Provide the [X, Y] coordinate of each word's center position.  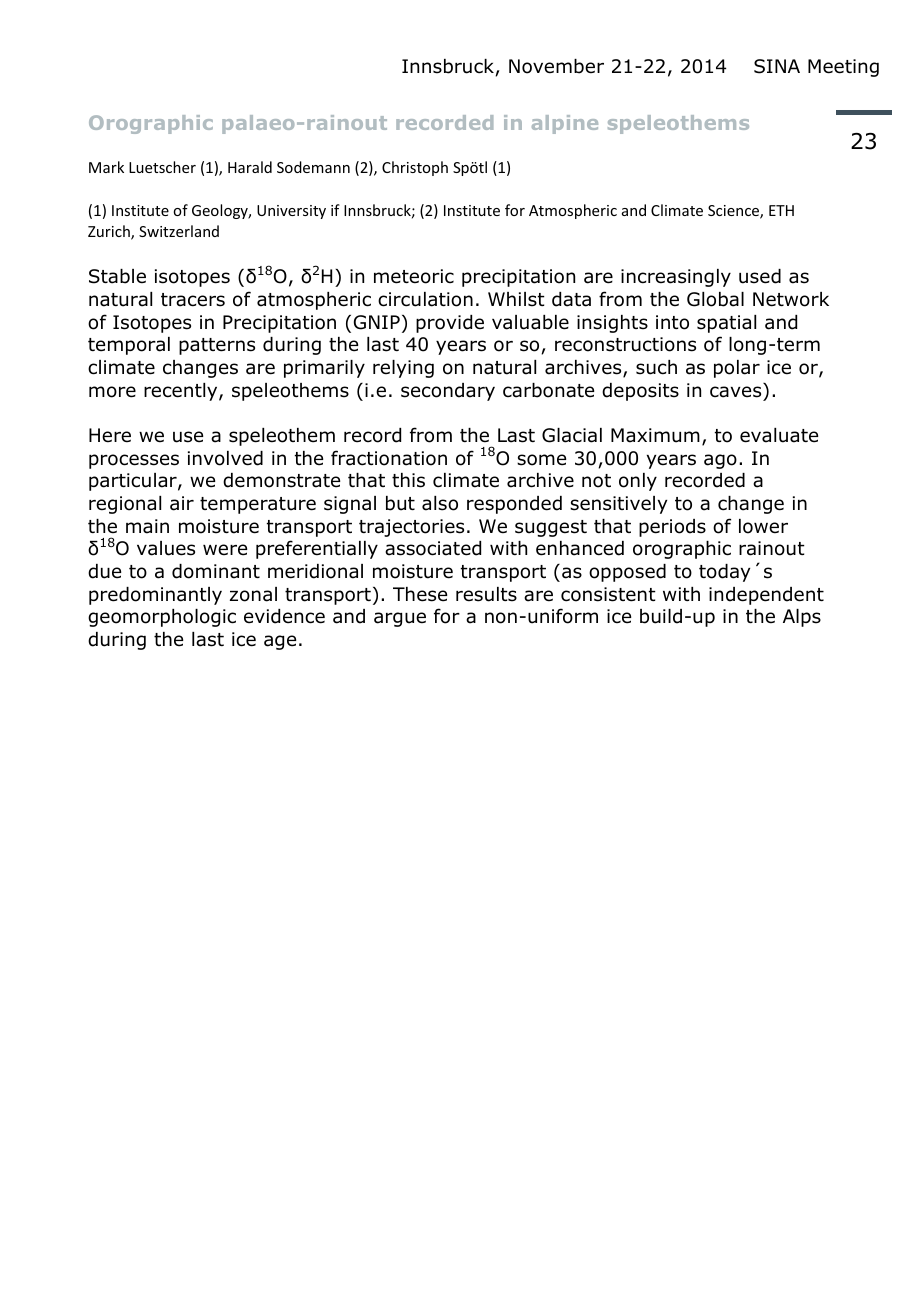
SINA [777, 66]
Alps [802, 618]
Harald [250, 167]
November [556, 66]
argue [400, 619]
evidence [284, 616]
